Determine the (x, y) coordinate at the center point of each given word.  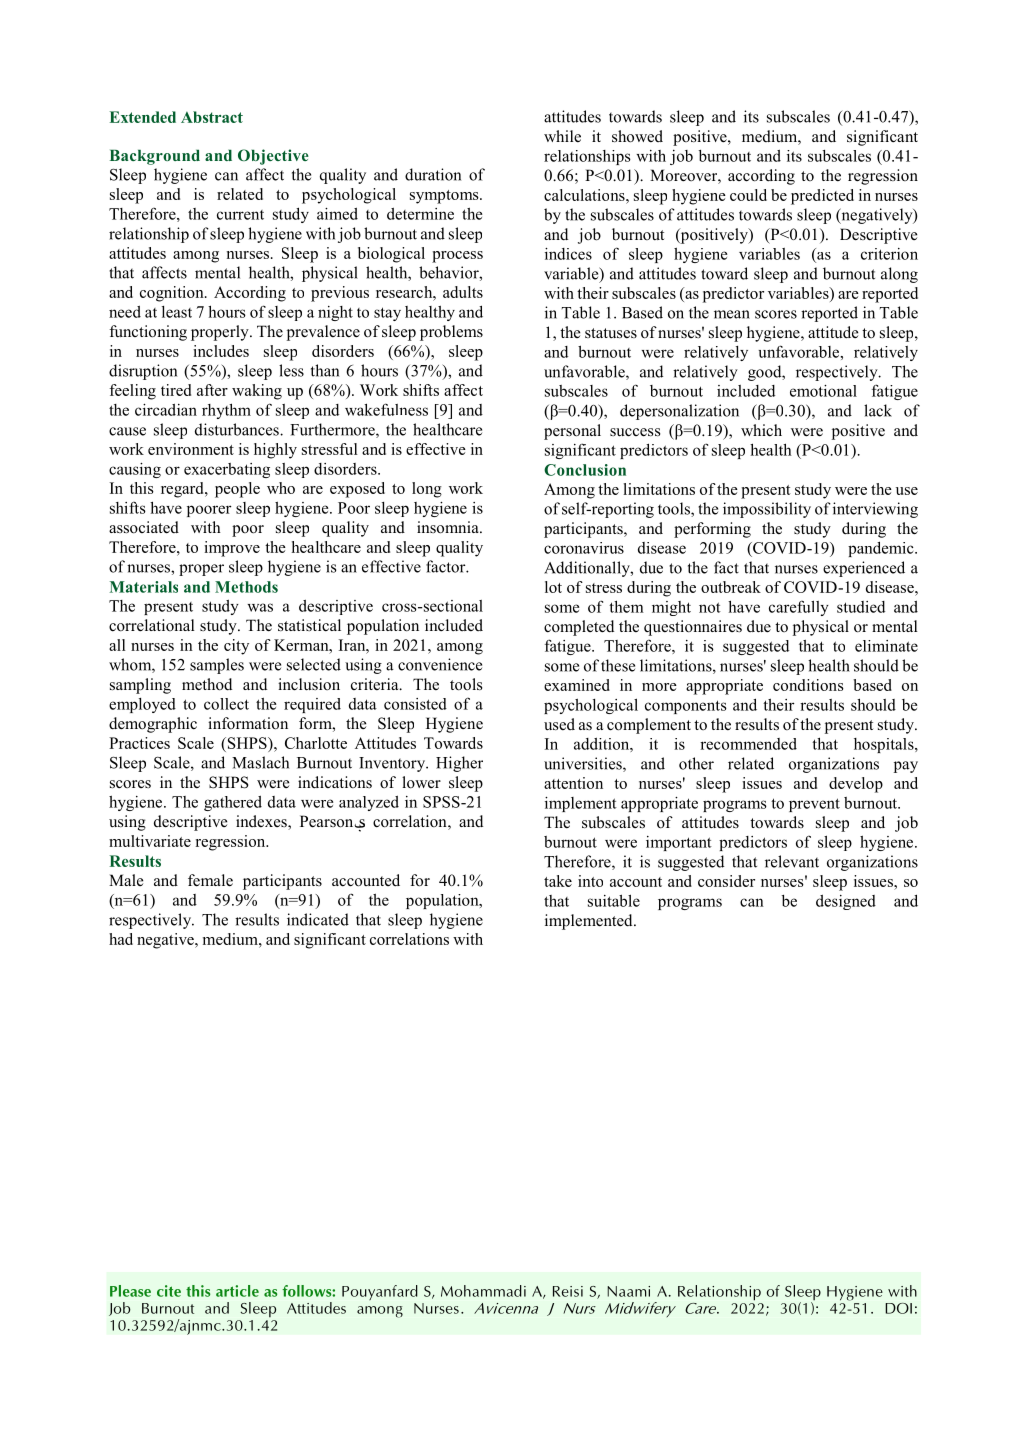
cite (169, 1291)
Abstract (212, 117)
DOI (898, 1308)
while (562, 136)
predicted (822, 197)
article (237, 1291)
